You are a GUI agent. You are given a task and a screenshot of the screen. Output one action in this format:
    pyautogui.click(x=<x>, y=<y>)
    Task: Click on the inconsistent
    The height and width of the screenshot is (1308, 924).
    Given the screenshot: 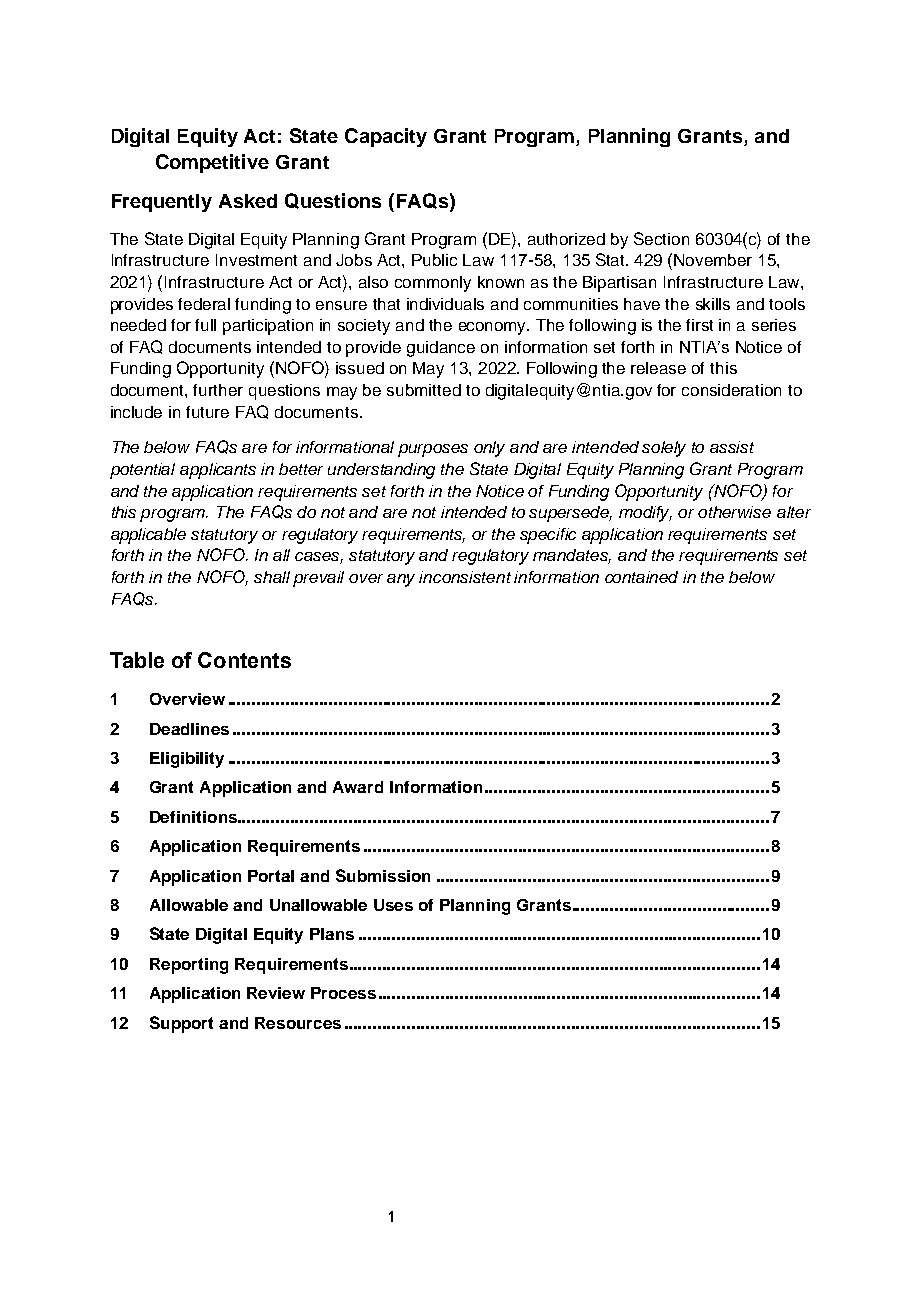 What is the action you would take?
    pyautogui.click(x=465, y=577)
